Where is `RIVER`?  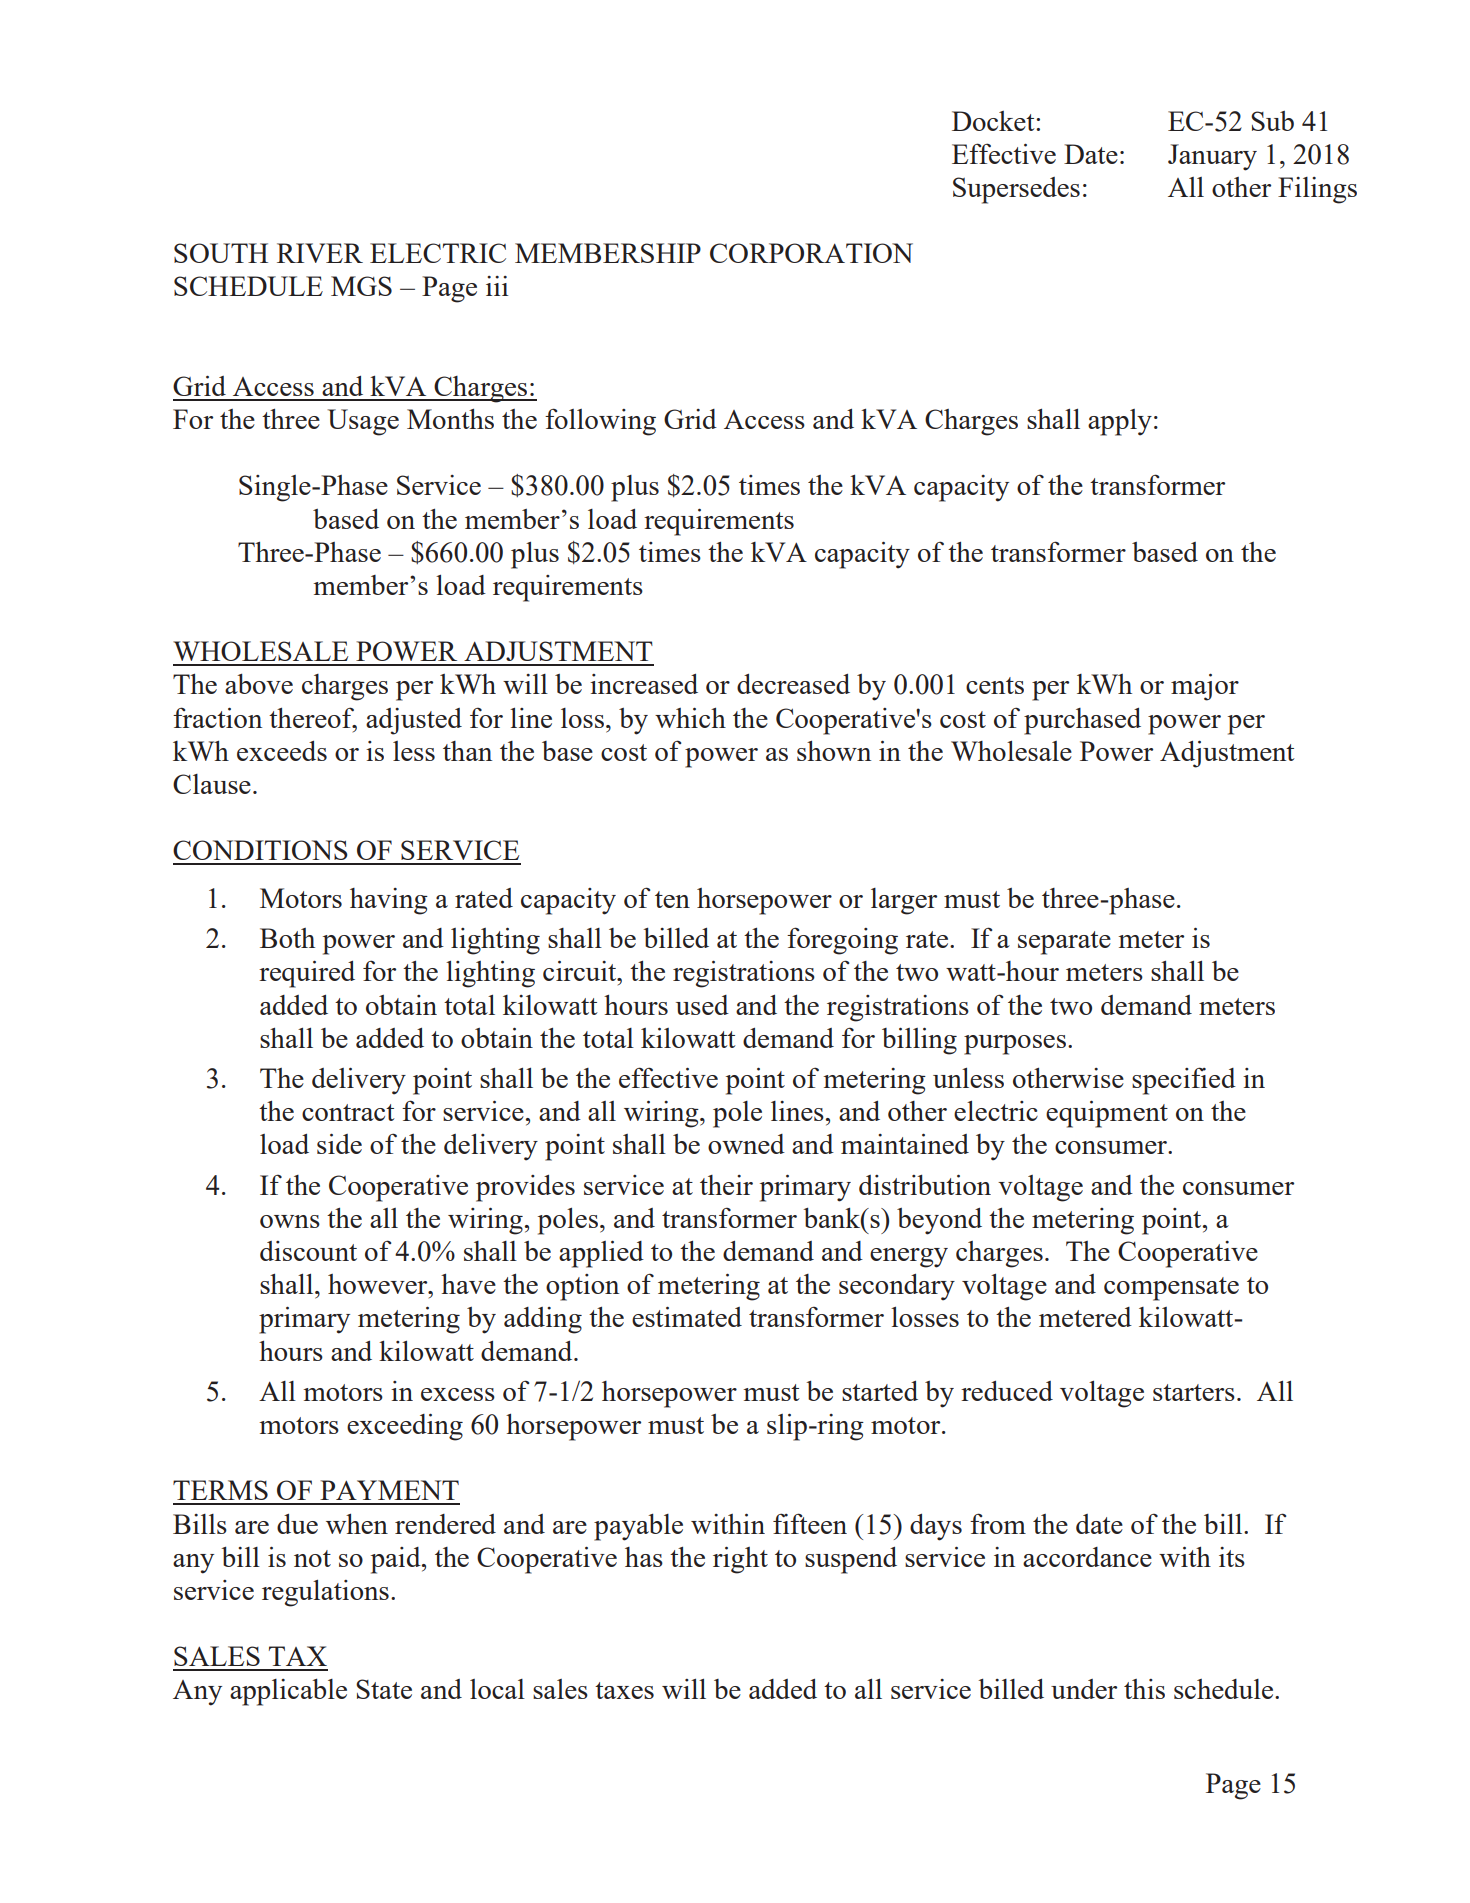 RIVER is located at coordinates (320, 253).
